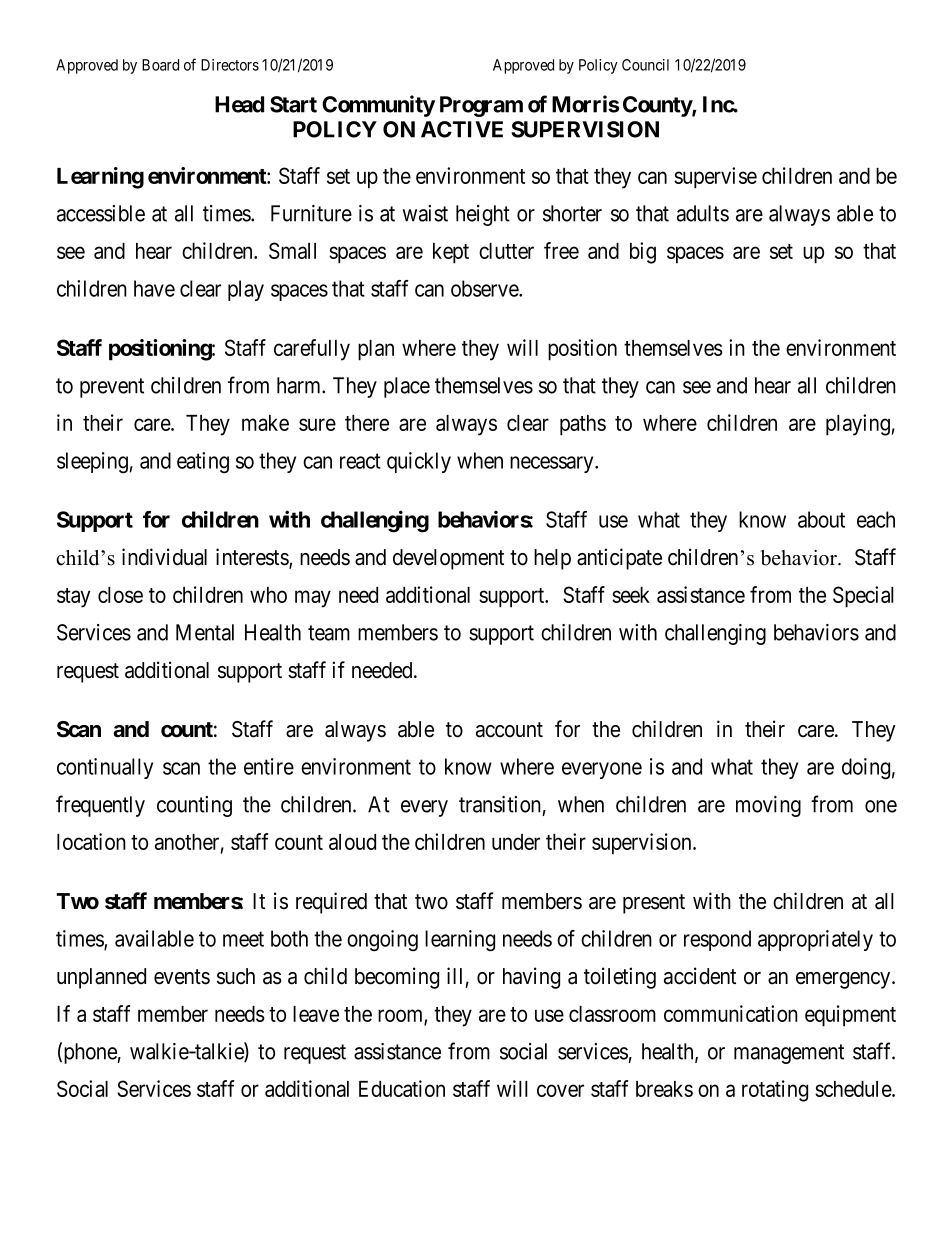 The image size is (952, 1233). Describe the element at coordinates (481, 106) in the image. I see `Program` at that location.
